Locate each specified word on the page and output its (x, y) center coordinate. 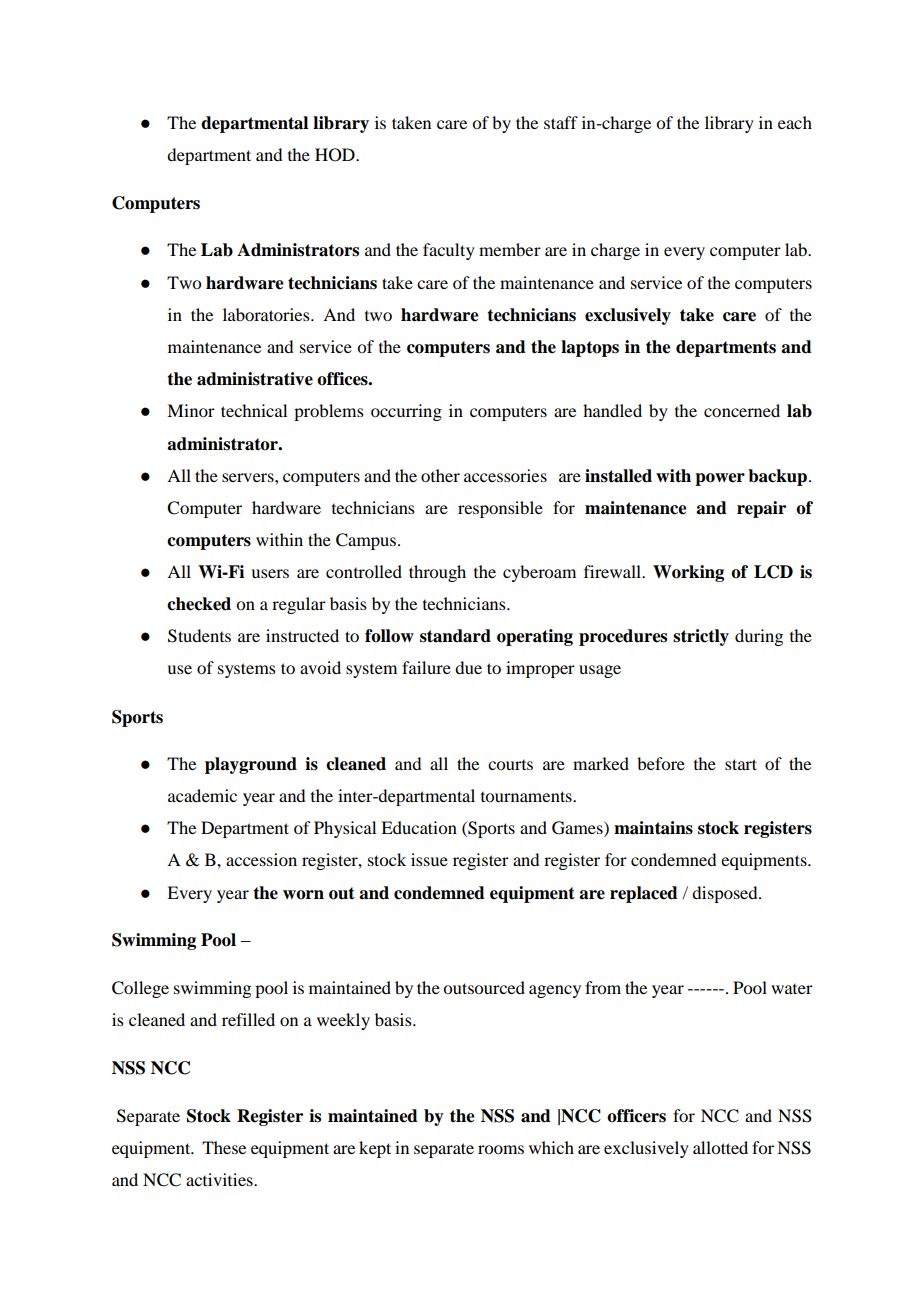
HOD (336, 155)
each (795, 122)
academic (202, 795)
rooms (501, 1149)
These (224, 1147)
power (720, 479)
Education (419, 827)
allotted (720, 1147)
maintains (653, 828)
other (440, 475)
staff (561, 122)
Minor (191, 410)
